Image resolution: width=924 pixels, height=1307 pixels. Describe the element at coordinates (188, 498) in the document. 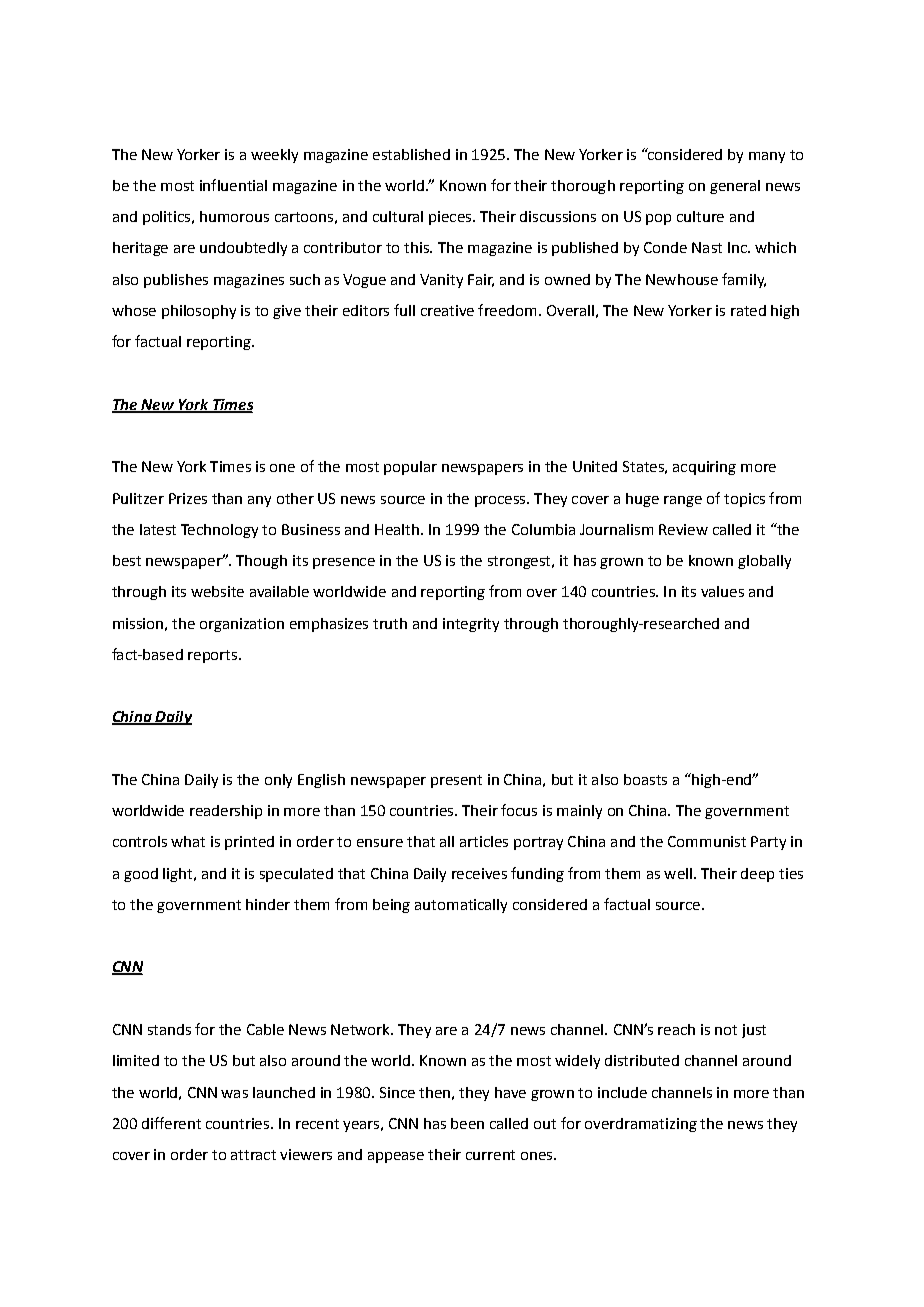

I see `Prizes` at that location.
